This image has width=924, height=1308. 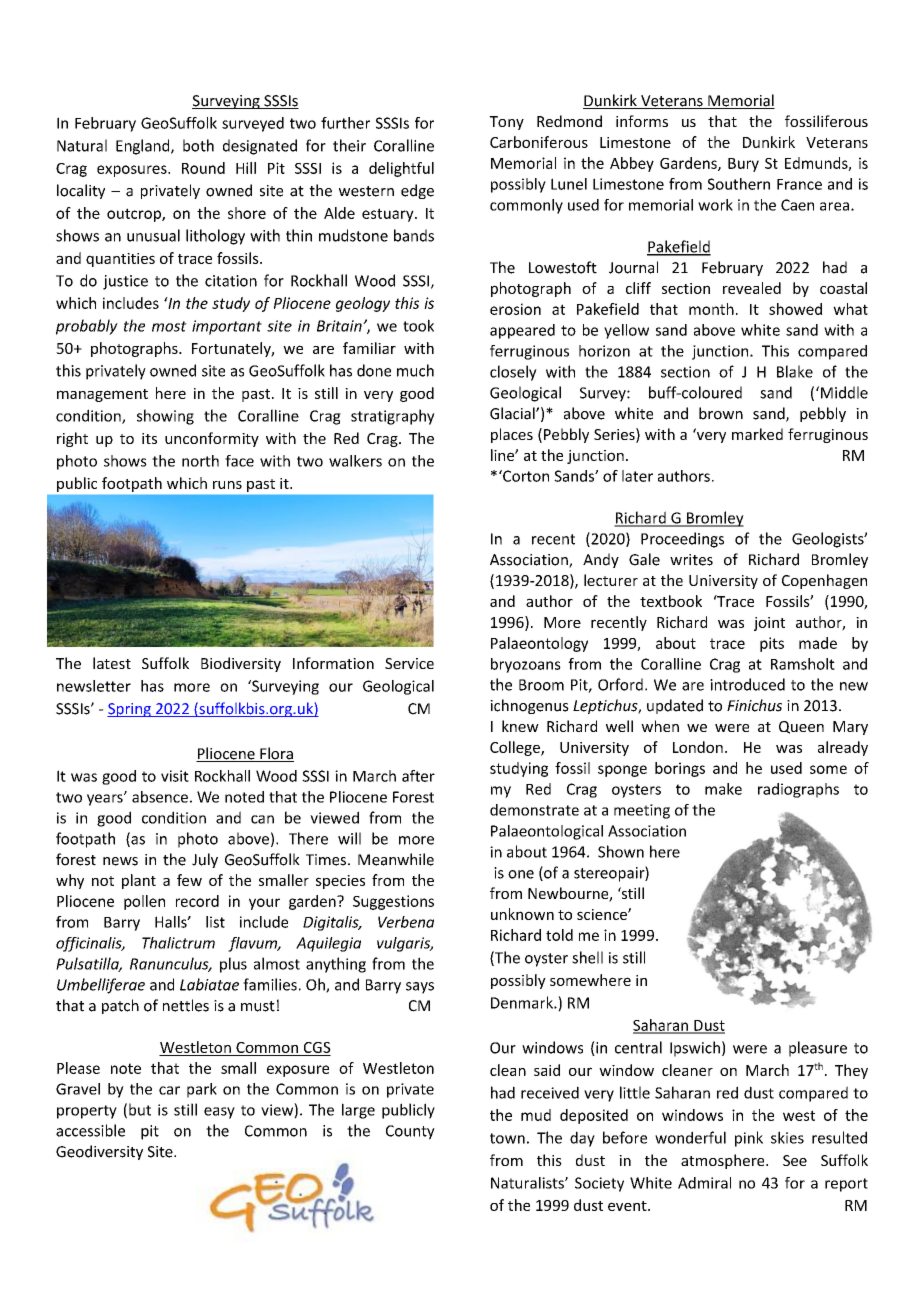 I want to click on Bury, so click(x=743, y=165).
